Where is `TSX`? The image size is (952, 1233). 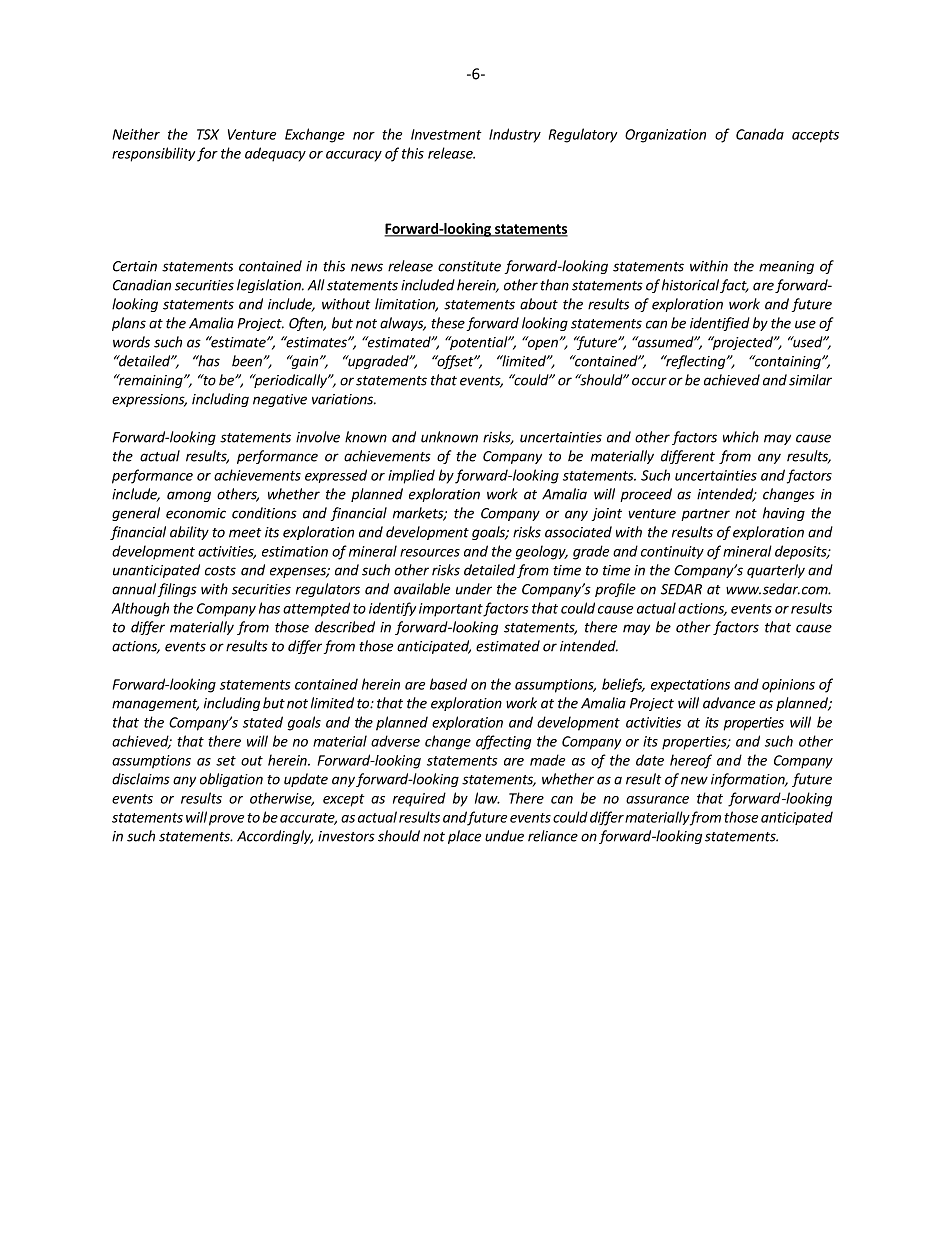 TSX is located at coordinates (208, 134).
